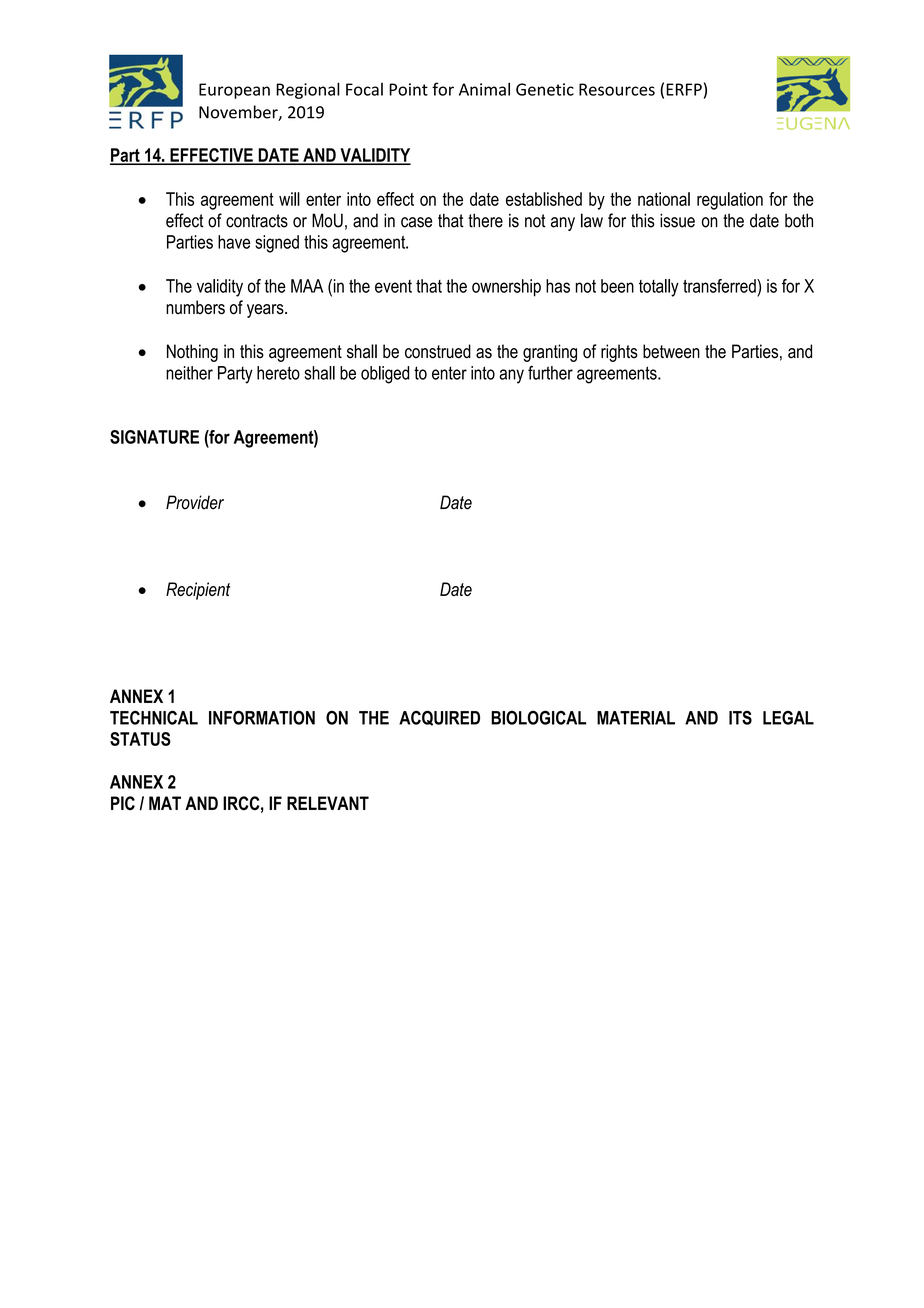  What do you see at coordinates (123, 803) in the image?
I see `PIC` at bounding box center [123, 803].
